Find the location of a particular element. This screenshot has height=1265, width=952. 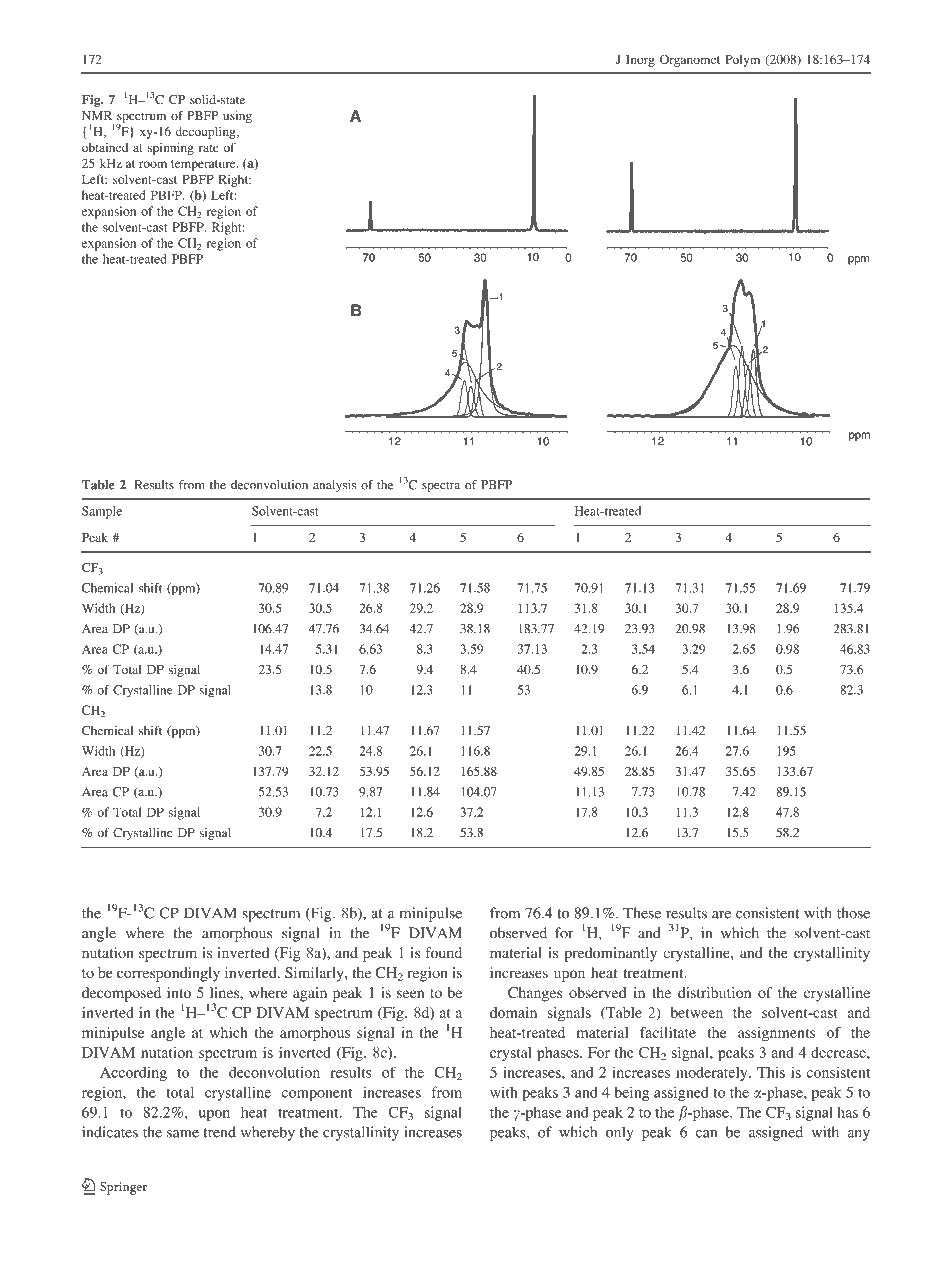

spinning is located at coordinates (171, 148).
